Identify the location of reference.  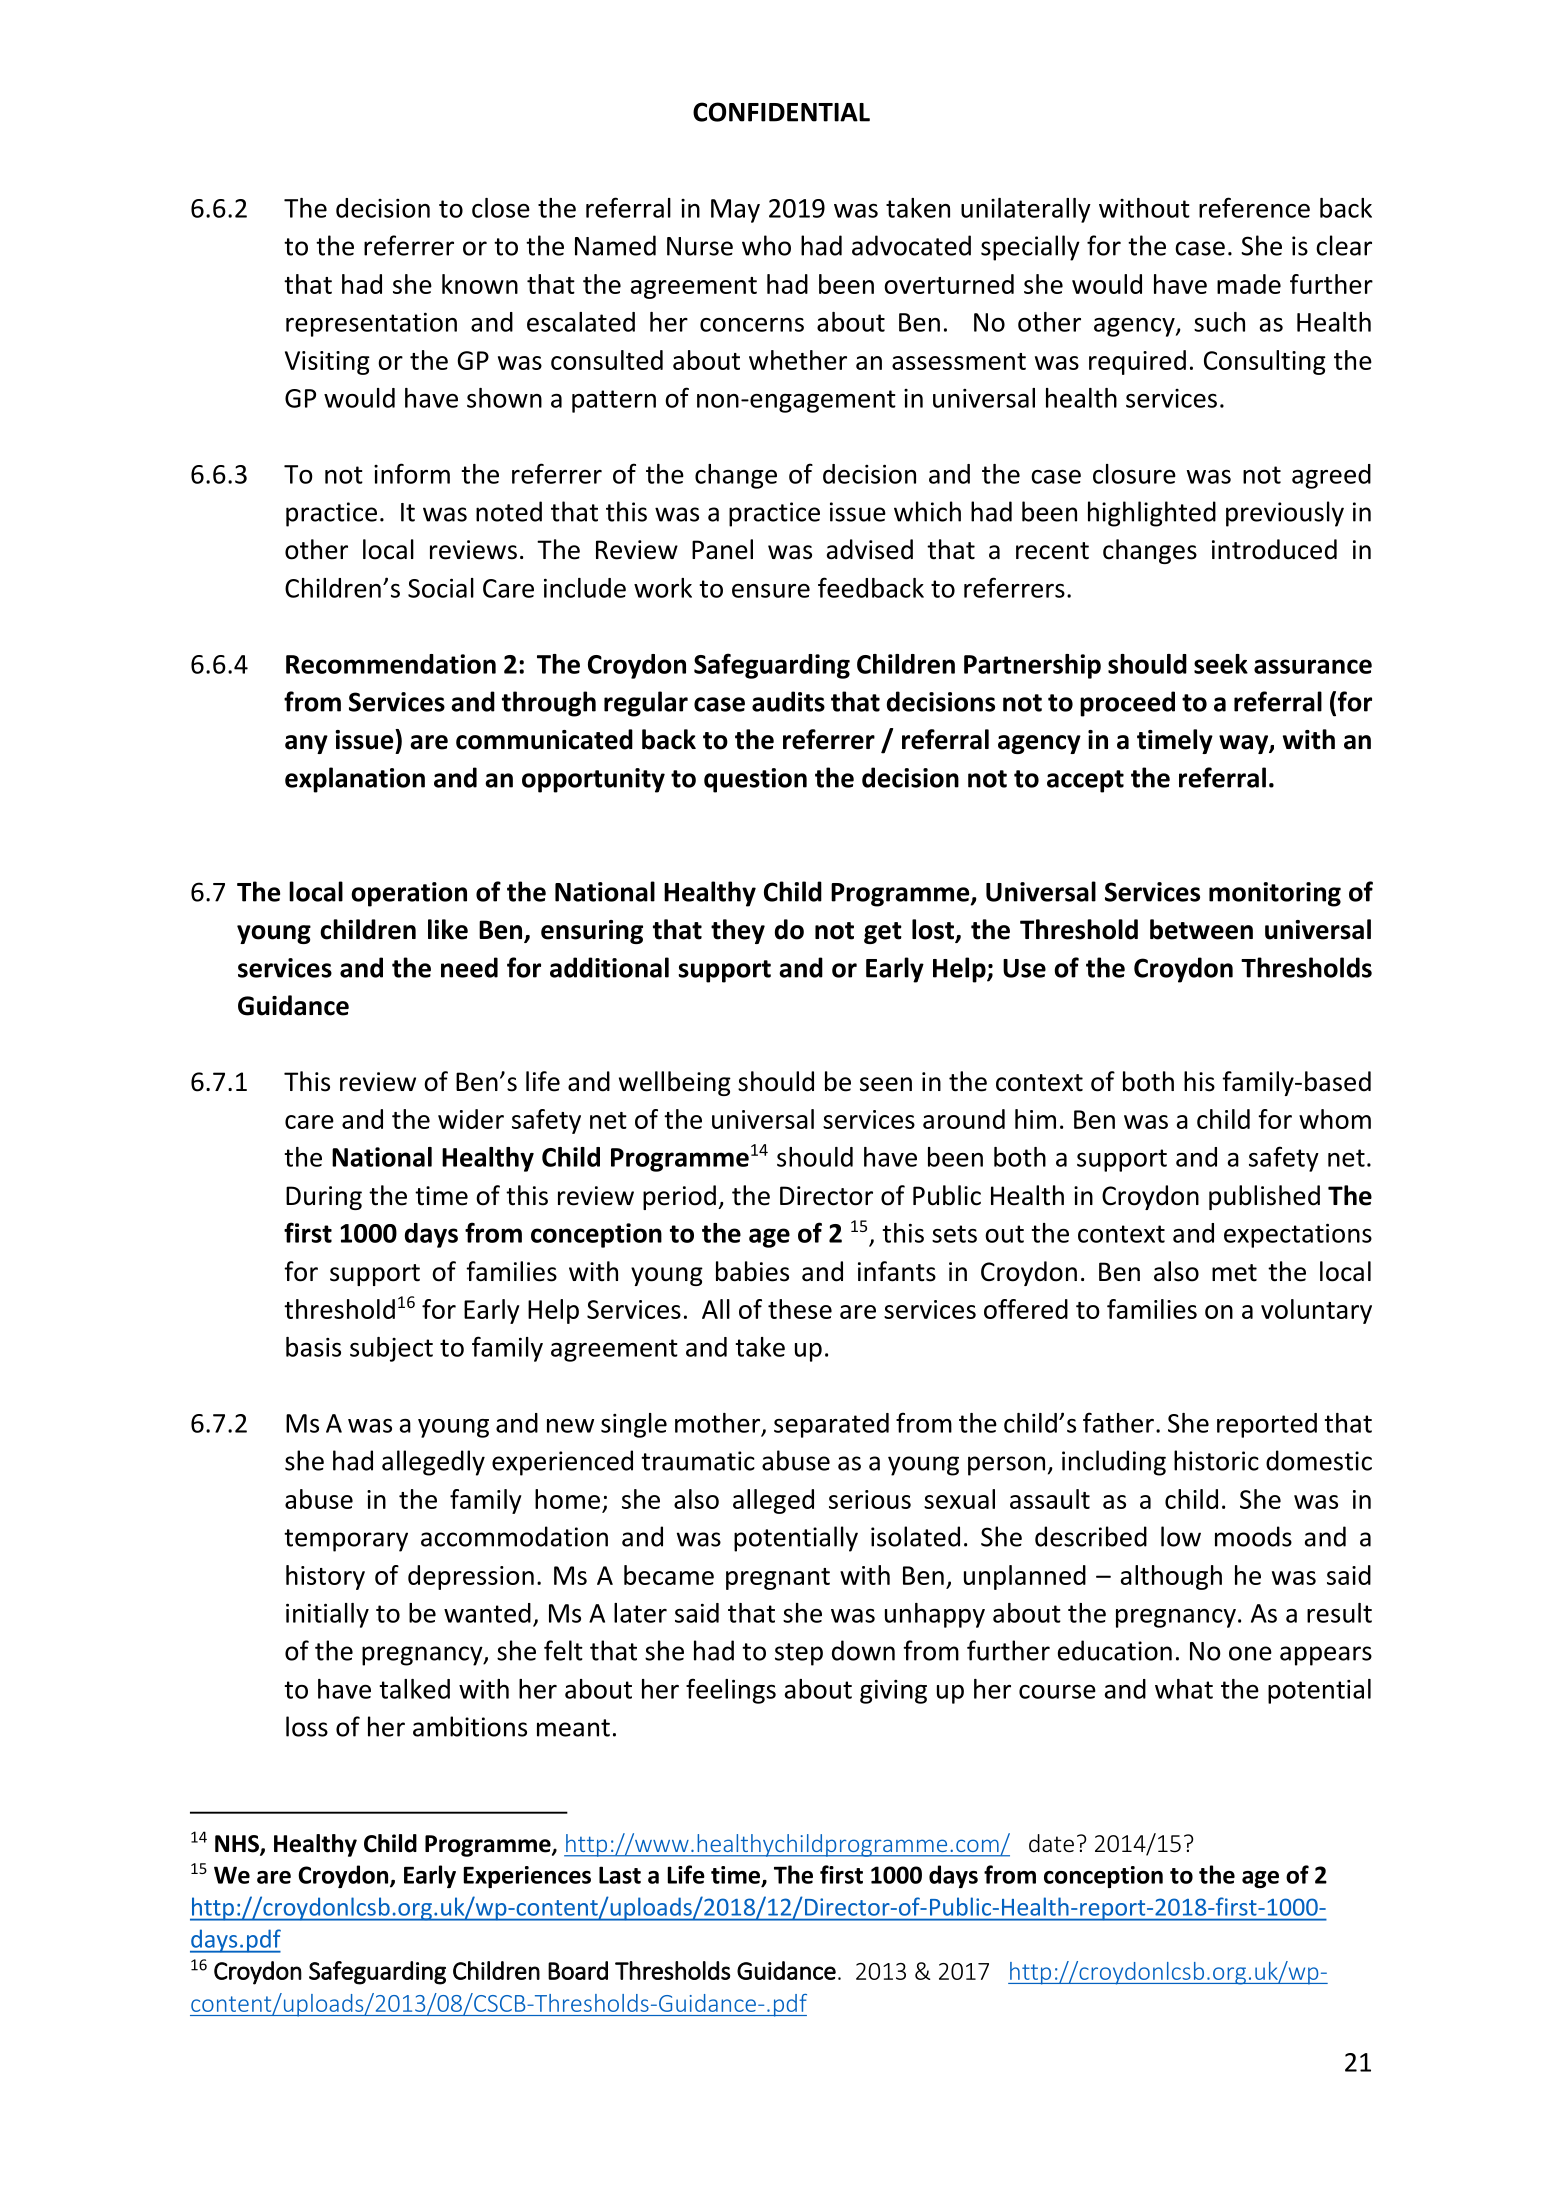
(1254, 207).
